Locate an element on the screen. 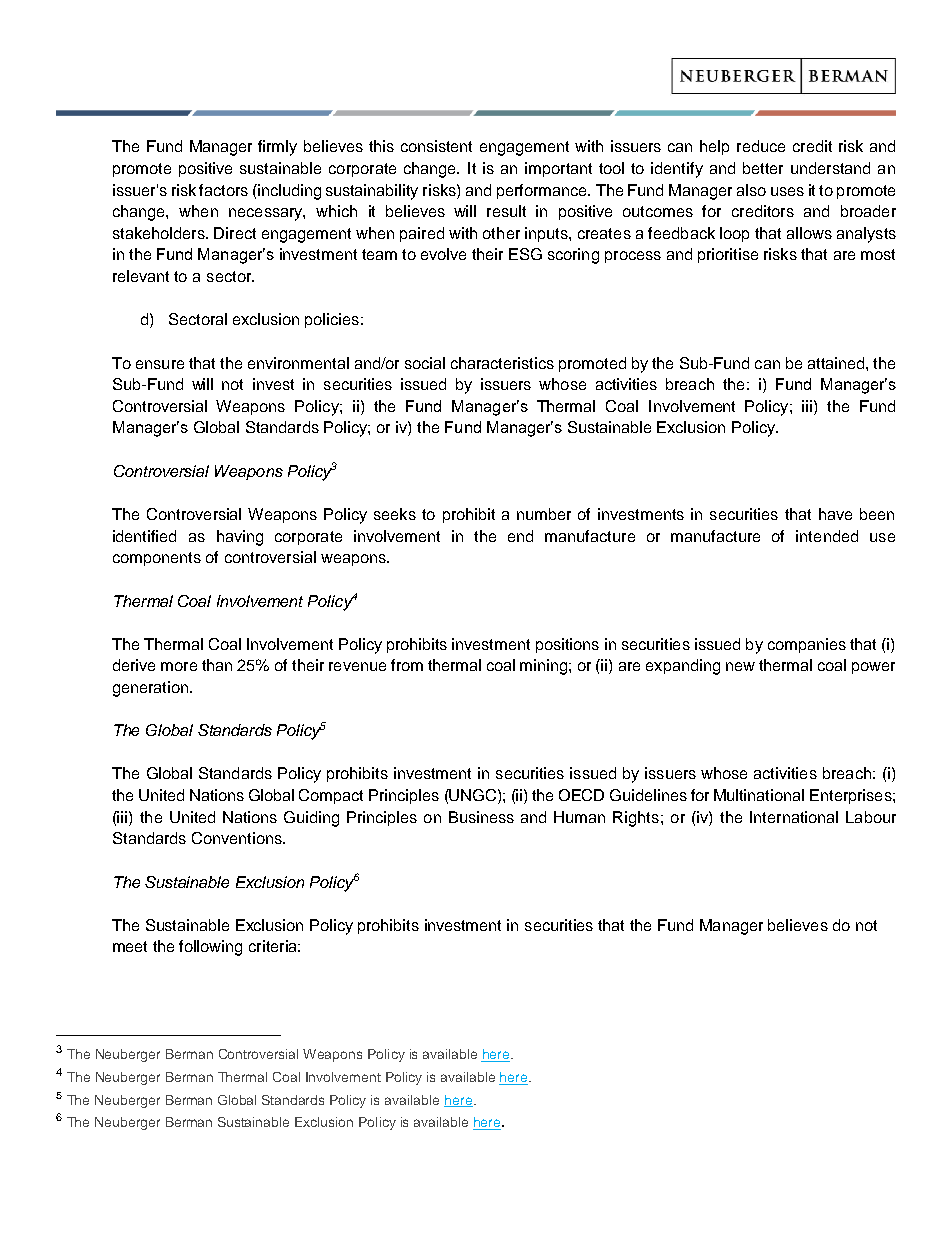 The width and height of the screenshot is (952, 1233). intended is located at coordinates (827, 536).
